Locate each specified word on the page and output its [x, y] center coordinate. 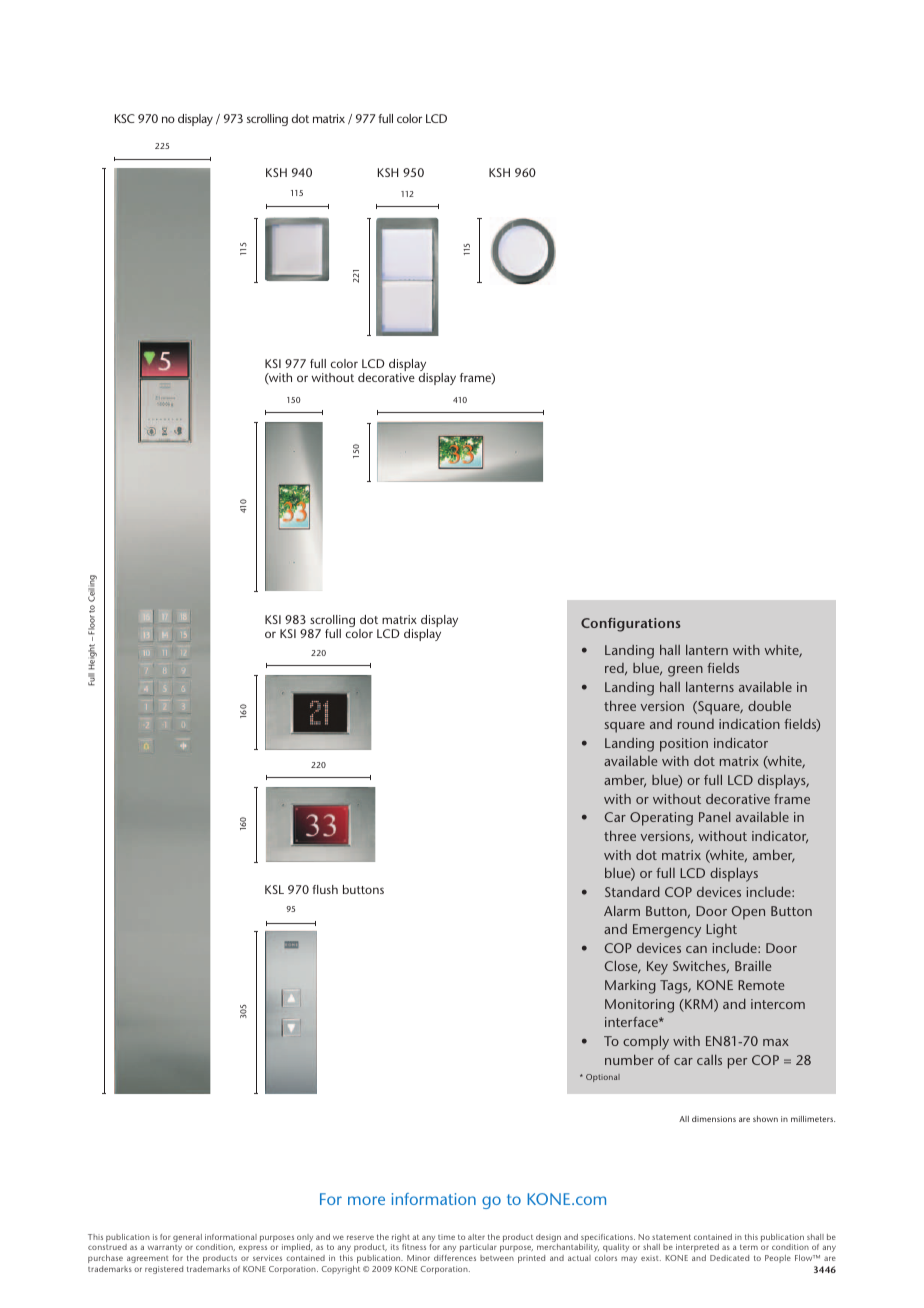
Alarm [622, 910]
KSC [125, 118]
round [696, 724]
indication [749, 724]
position [684, 745]
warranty [165, 1250]
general [187, 1238]
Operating [661, 819]
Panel [715, 816]
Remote [761, 985]
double [769, 705]
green [685, 671]
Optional [603, 1078]
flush [325, 889]
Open [748, 913]
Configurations [631, 625]
